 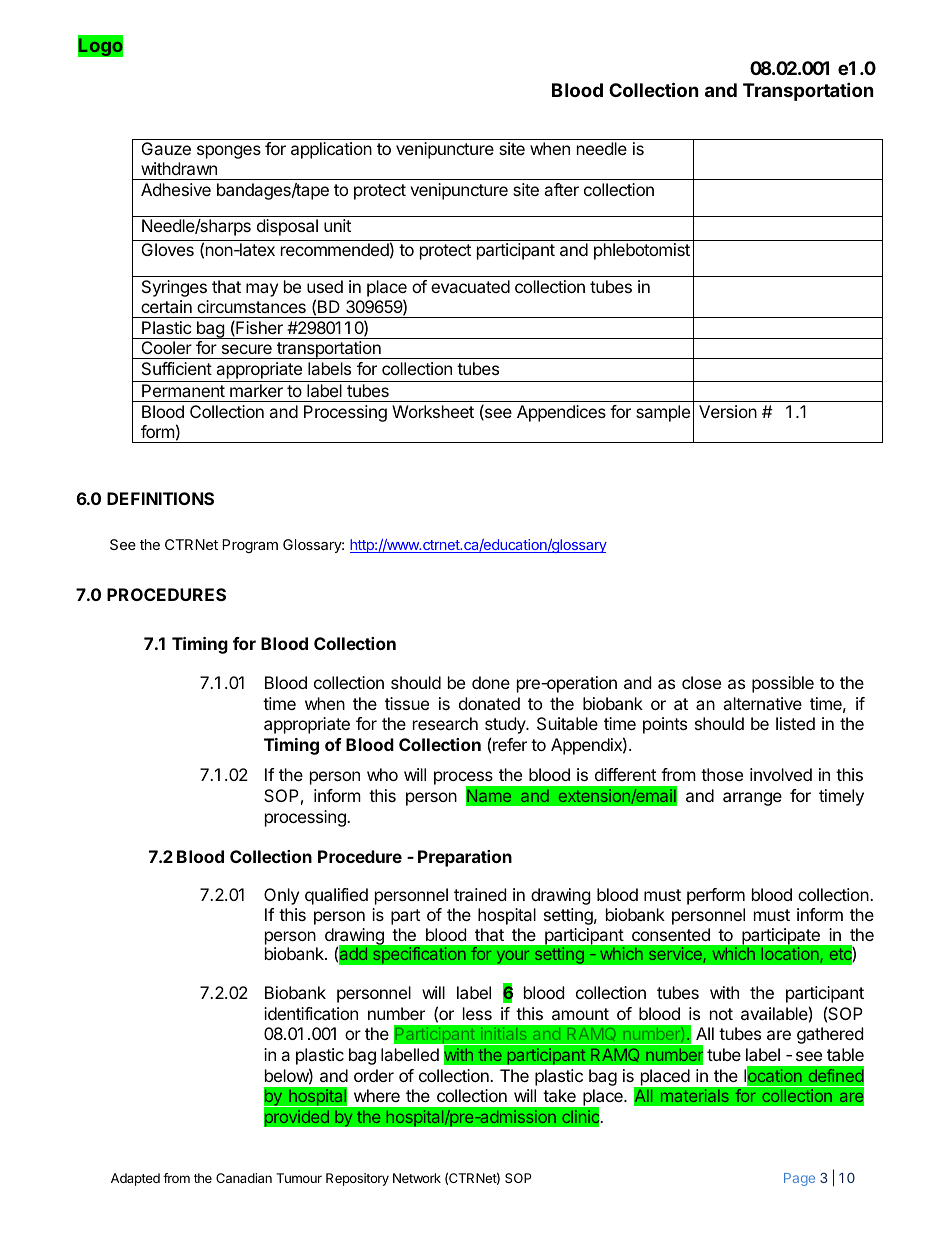 I want to click on Version, so click(x=728, y=411).
